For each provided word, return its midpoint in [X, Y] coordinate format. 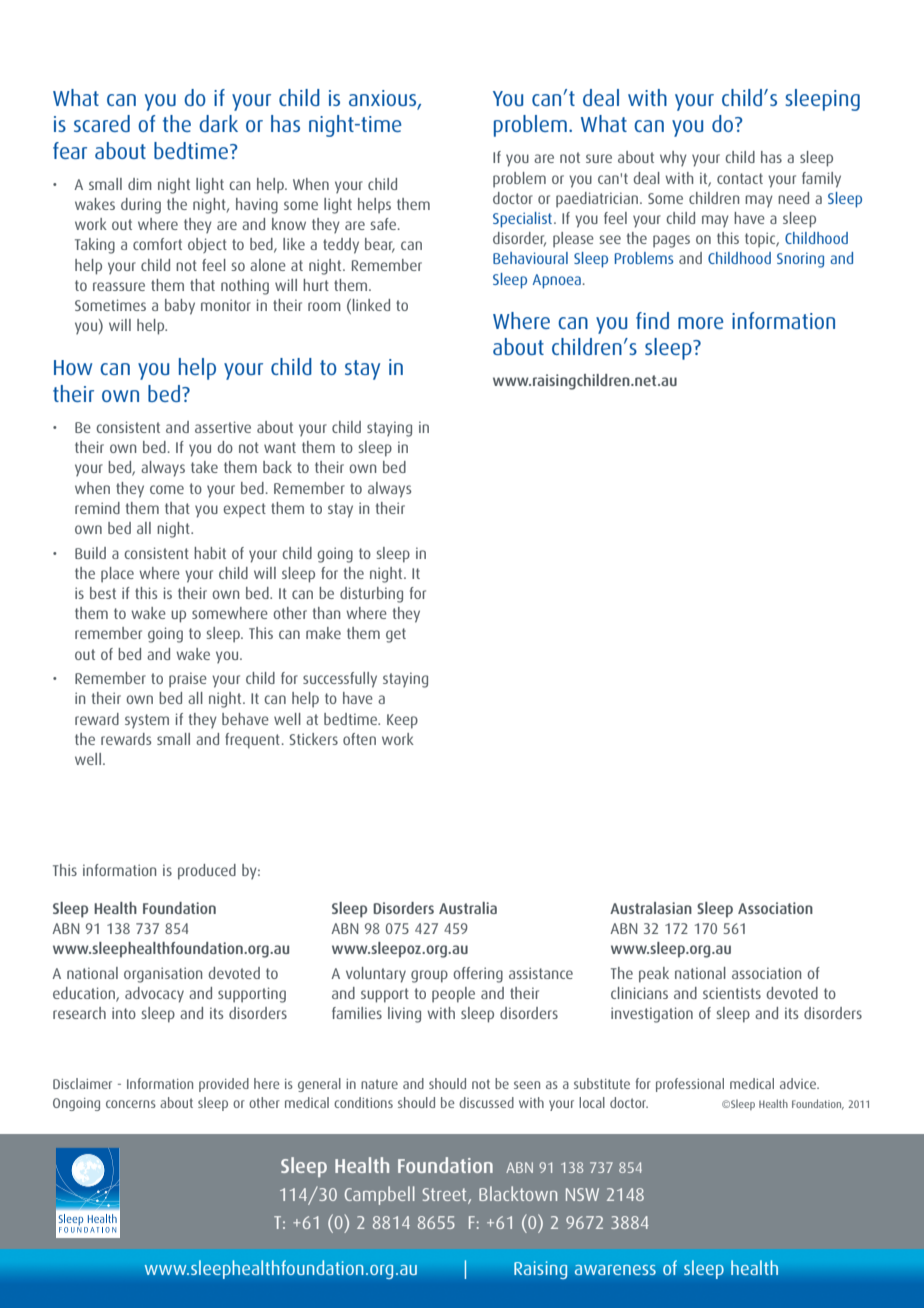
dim [140, 184]
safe [385, 224]
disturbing [371, 595]
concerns [131, 1104]
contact [740, 178]
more [700, 323]
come [167, 489]
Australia [468, 908]
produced [207, 872]
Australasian [651, 908]
